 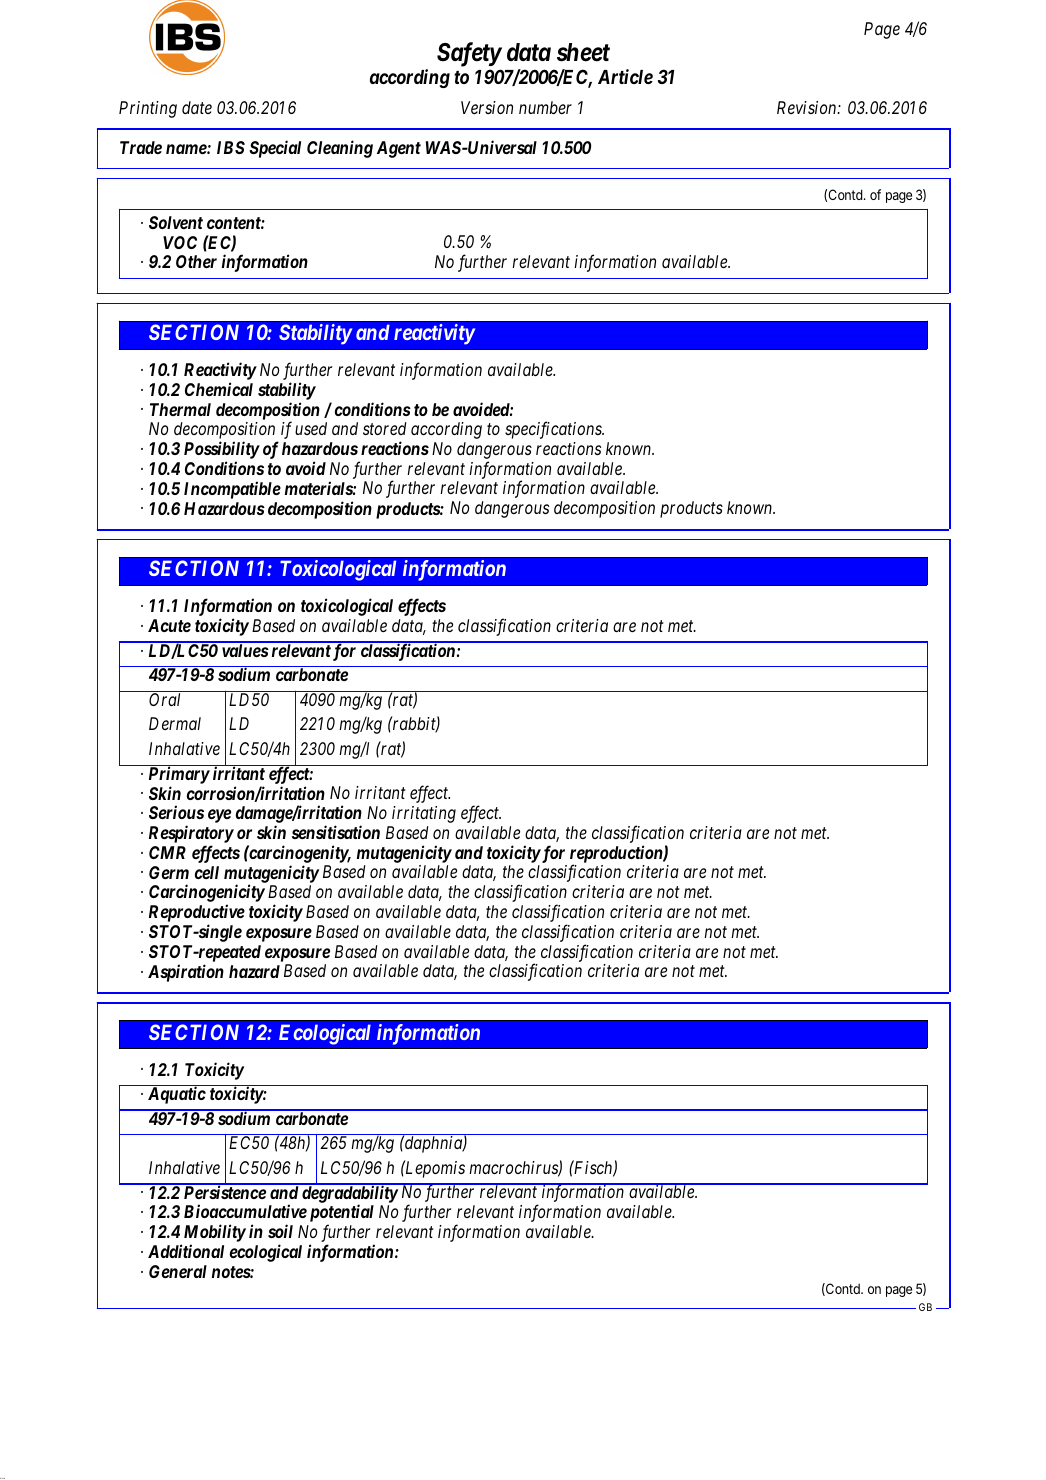 I want to click on Possibility, so click(x=222, y=451).
